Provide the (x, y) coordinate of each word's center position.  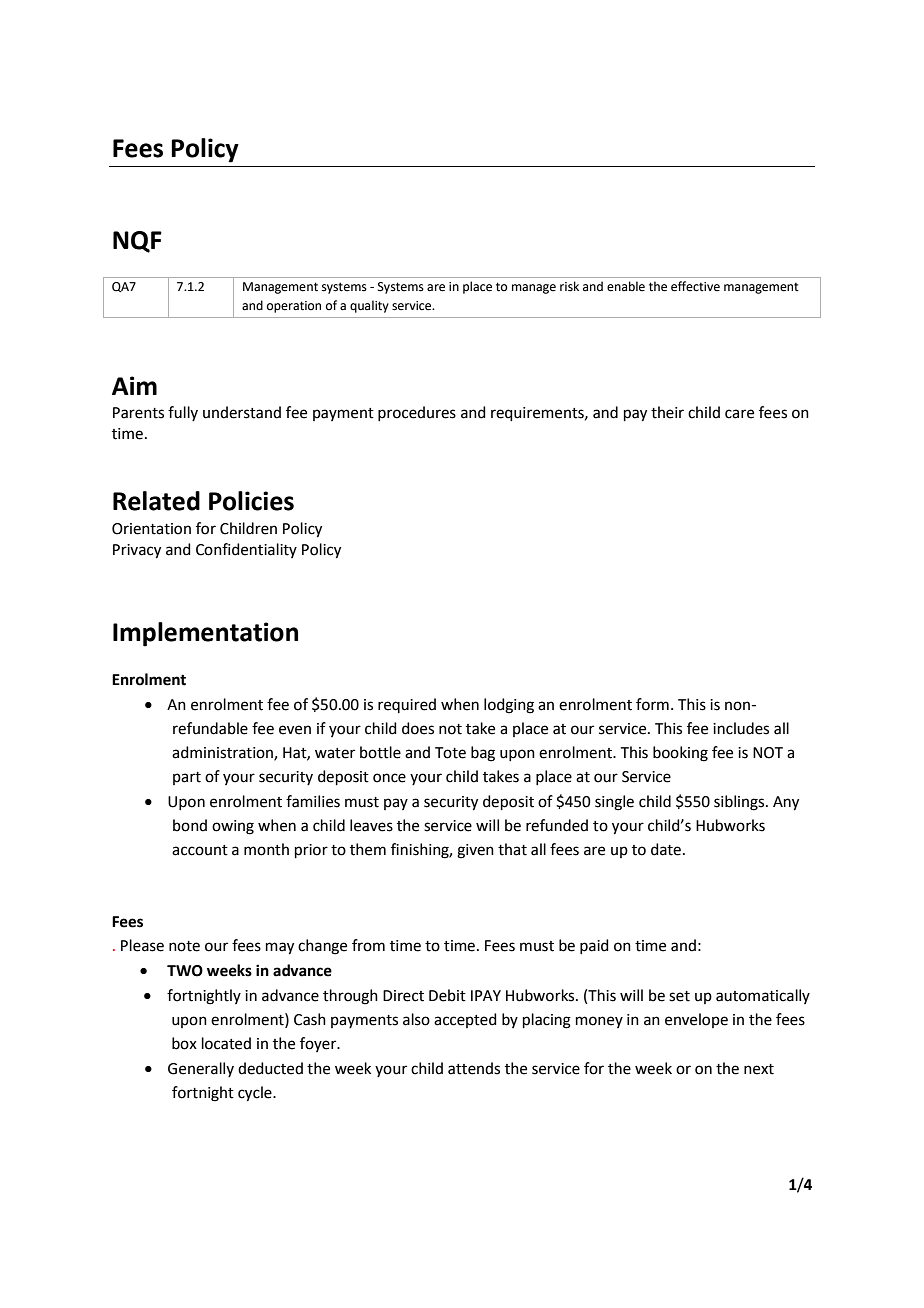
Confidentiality (246, 550)
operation (294, 307)
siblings (740, 803)
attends (474, 1068)
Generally (201, 1069)
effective (695, 286)
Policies (251, 501)
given (475, 851)
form (652, 704)
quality (369, 306)
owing (233, 827)
